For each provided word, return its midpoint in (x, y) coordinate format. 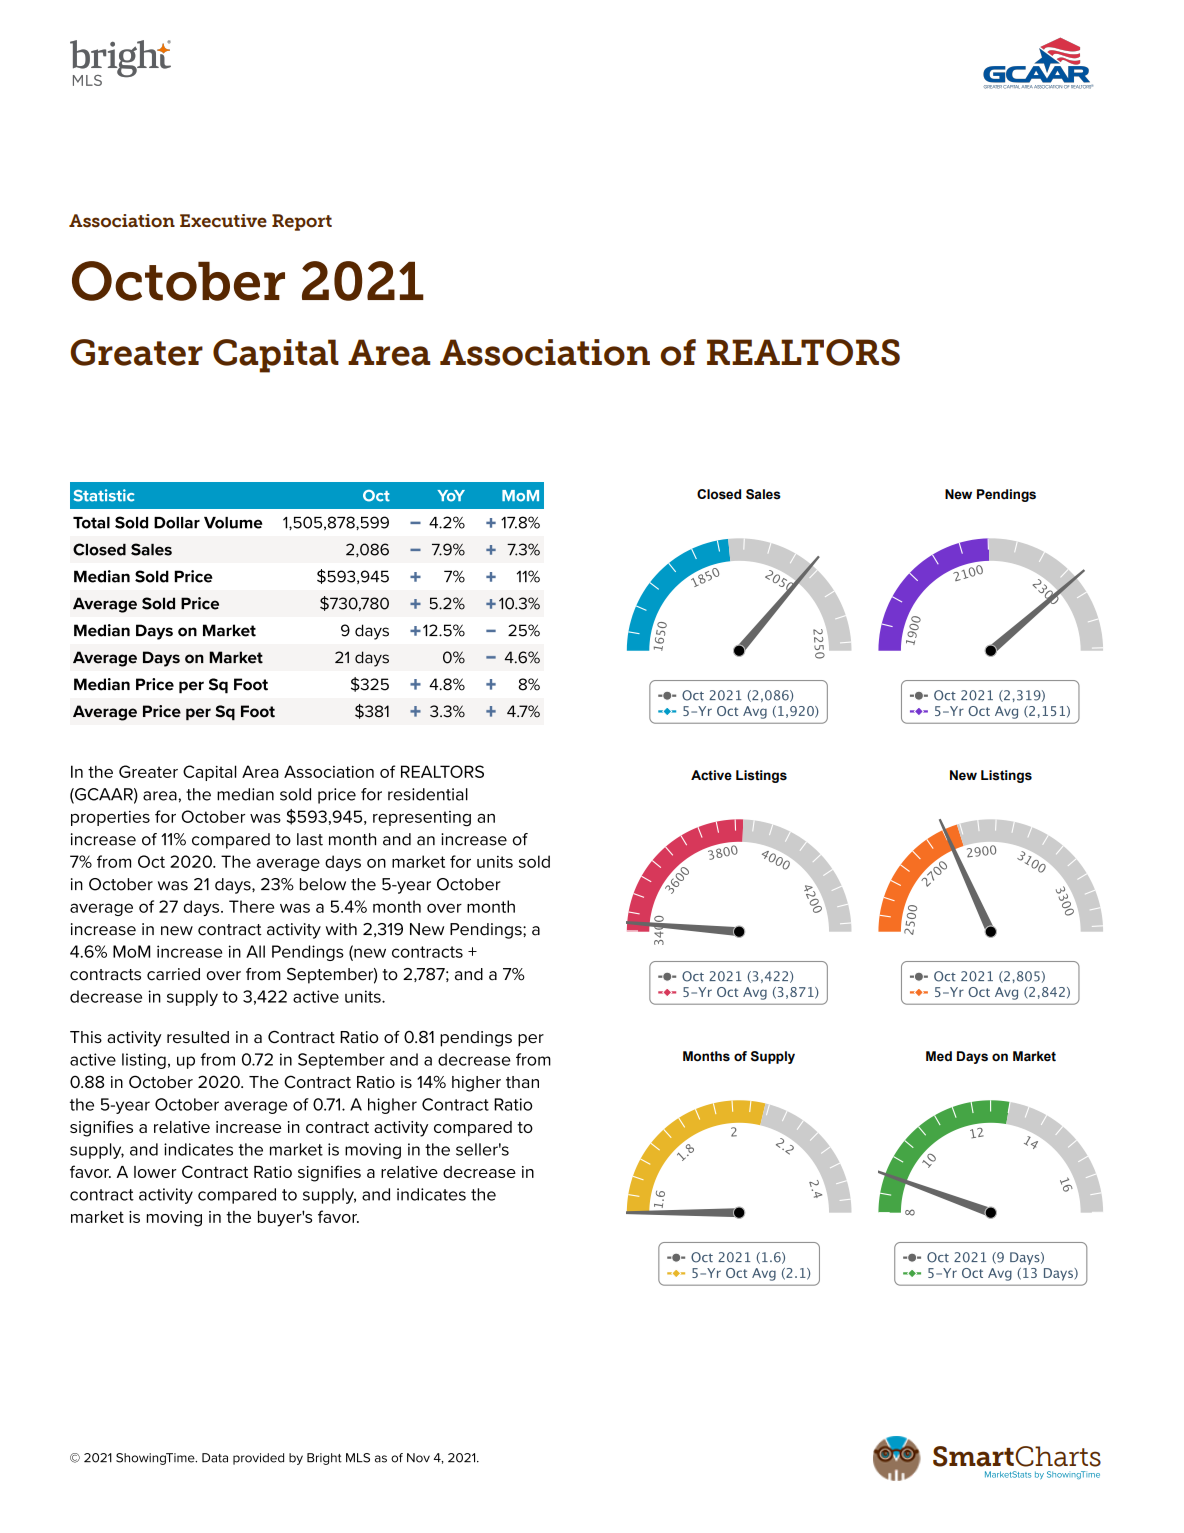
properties (110, 818)
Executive (223, 221)
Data (215, 1458)
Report (302, 222)
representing (422, 819)
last (310, 839)
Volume (233, 523)
